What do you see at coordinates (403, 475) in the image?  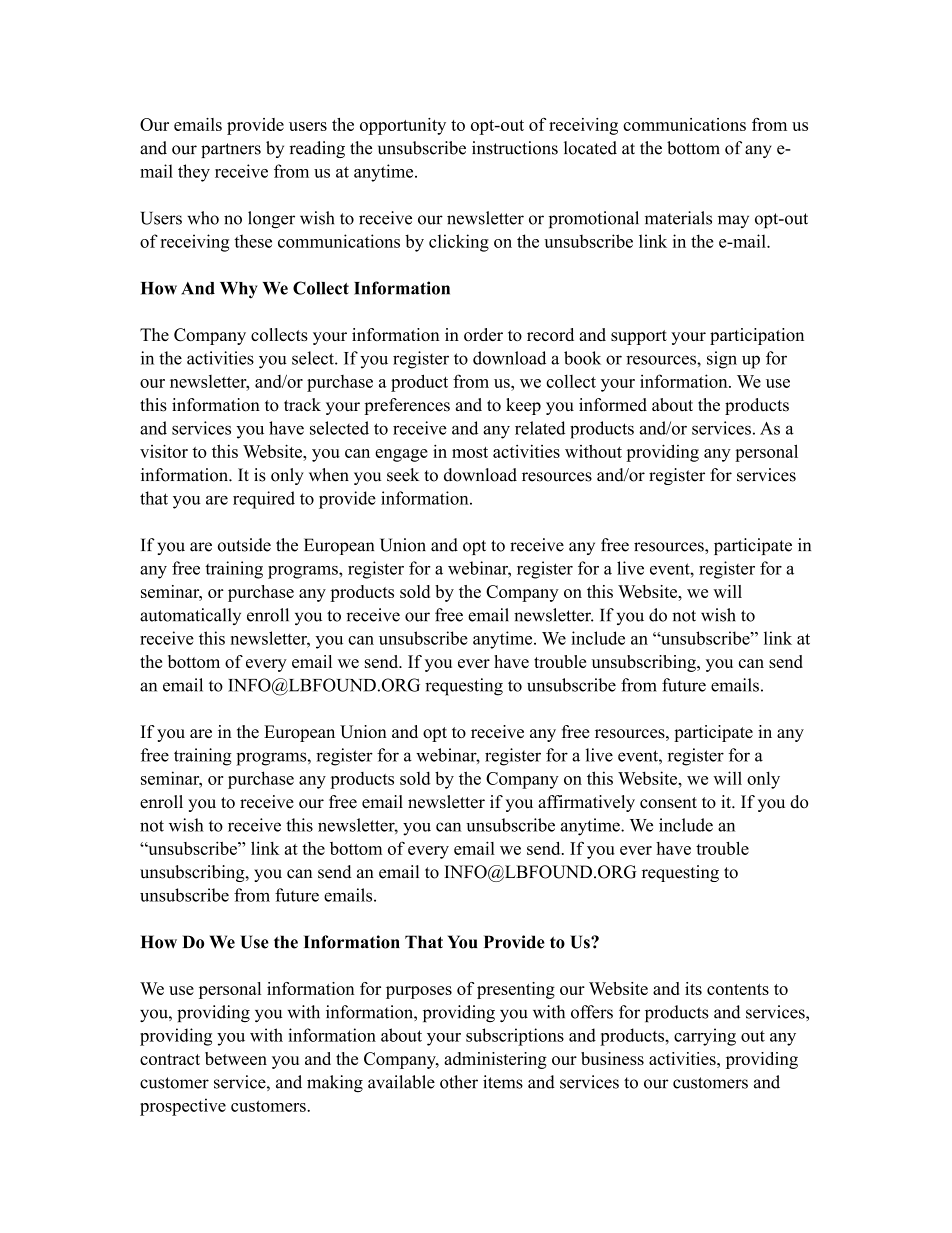 I see `seek` at bounding box center [403, 475].
